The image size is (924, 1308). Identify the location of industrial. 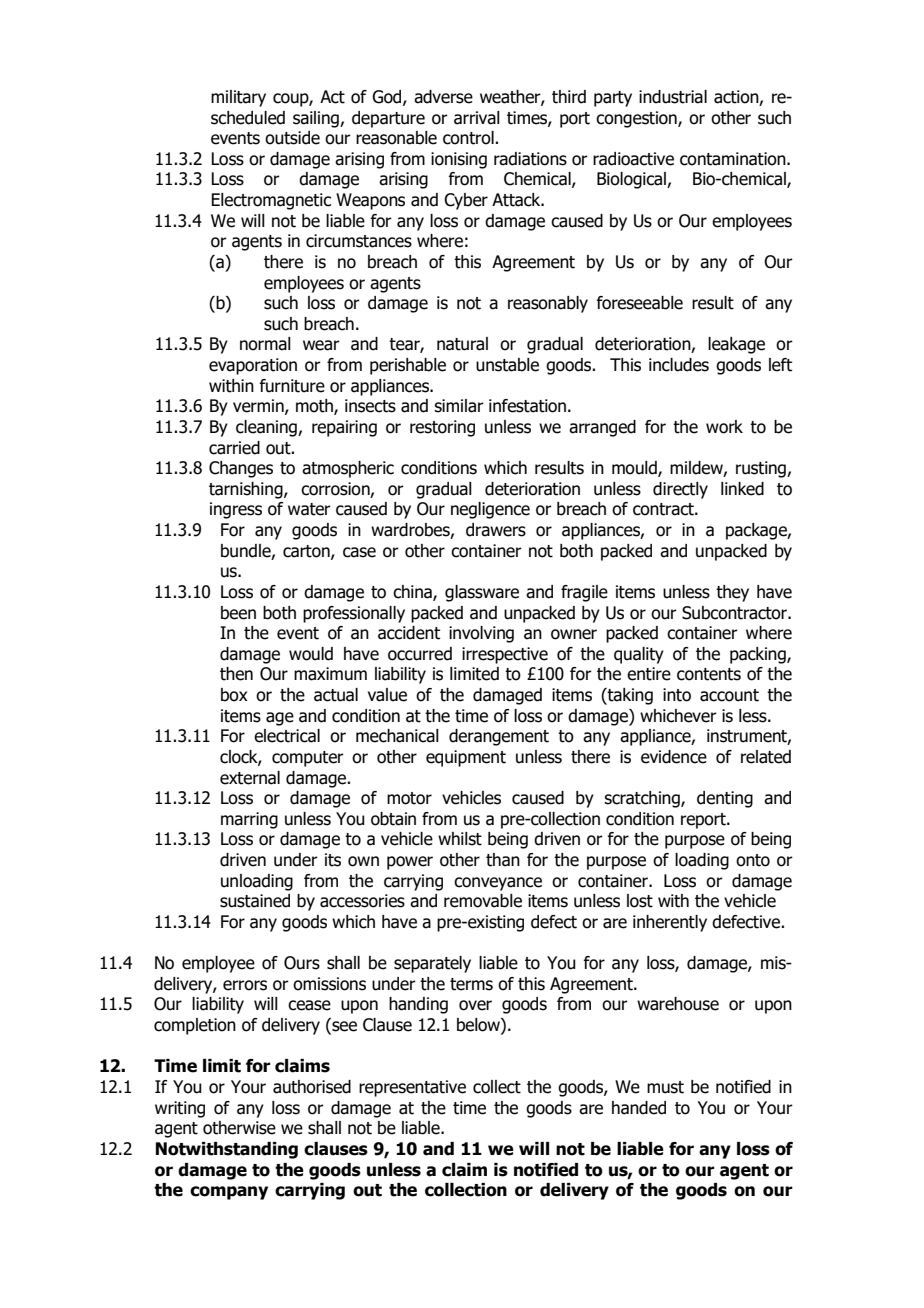
(673, 97).
